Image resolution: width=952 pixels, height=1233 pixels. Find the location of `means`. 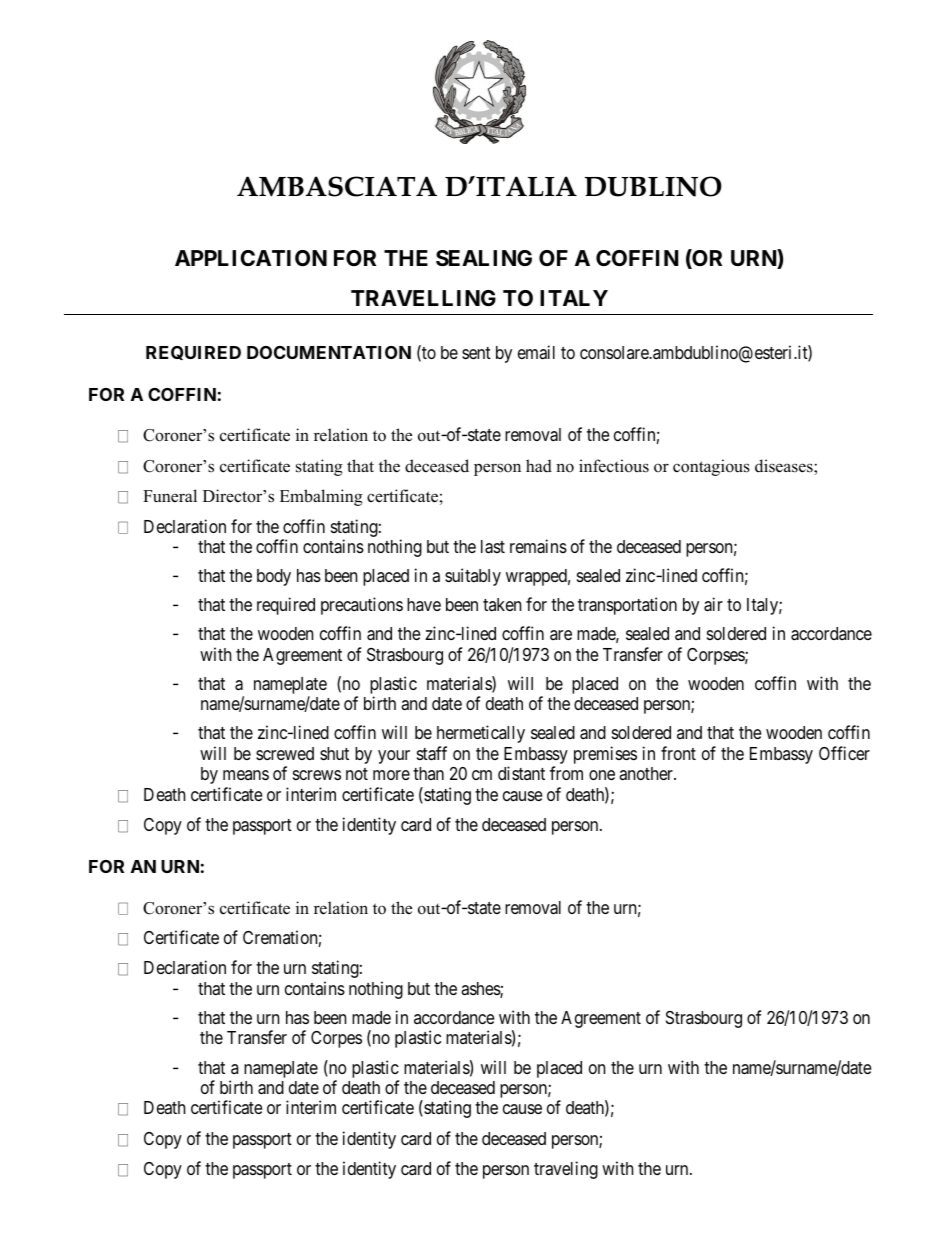

means is located at coordinates (246, 775).
